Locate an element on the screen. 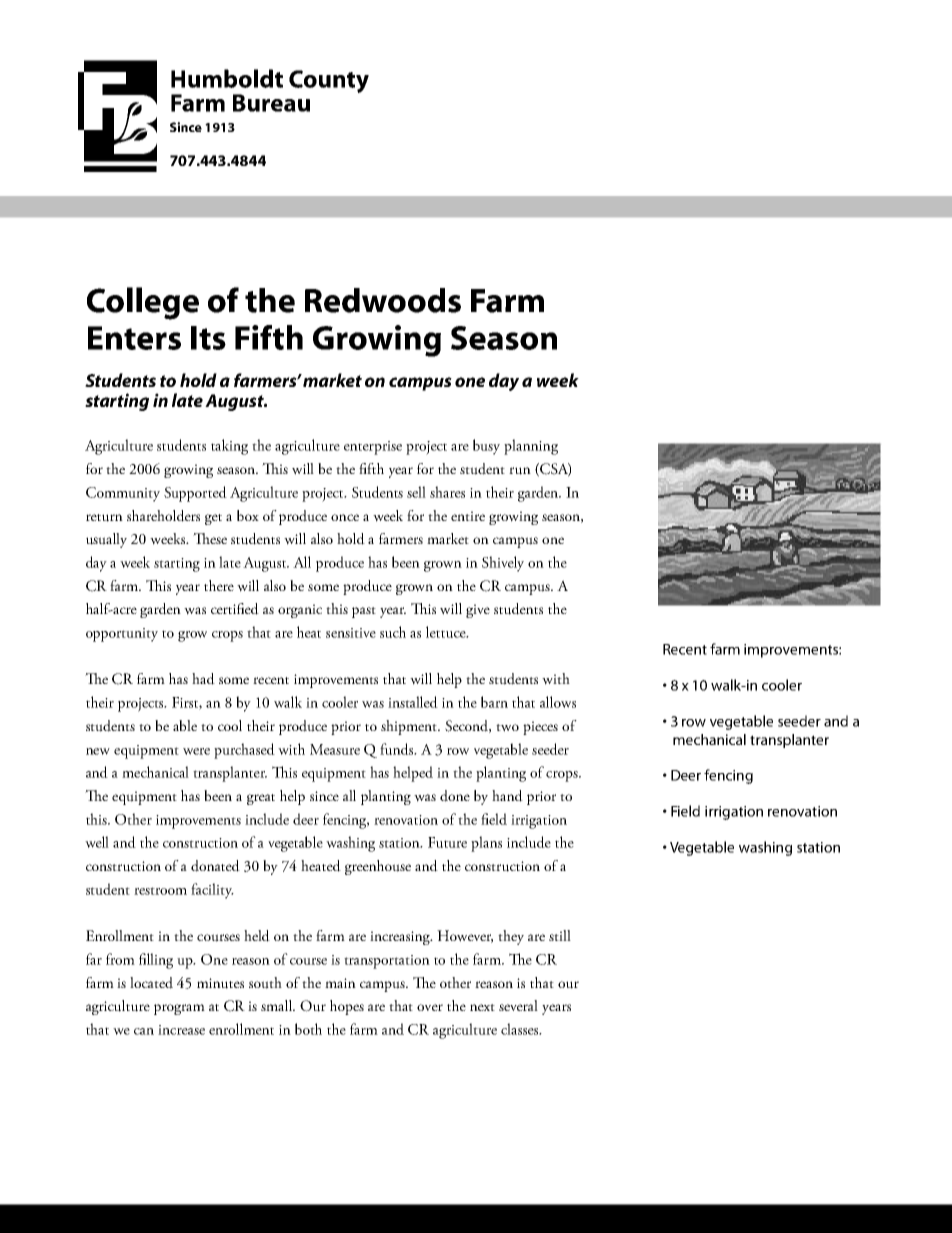  County is located at coordinates (329, 81).
